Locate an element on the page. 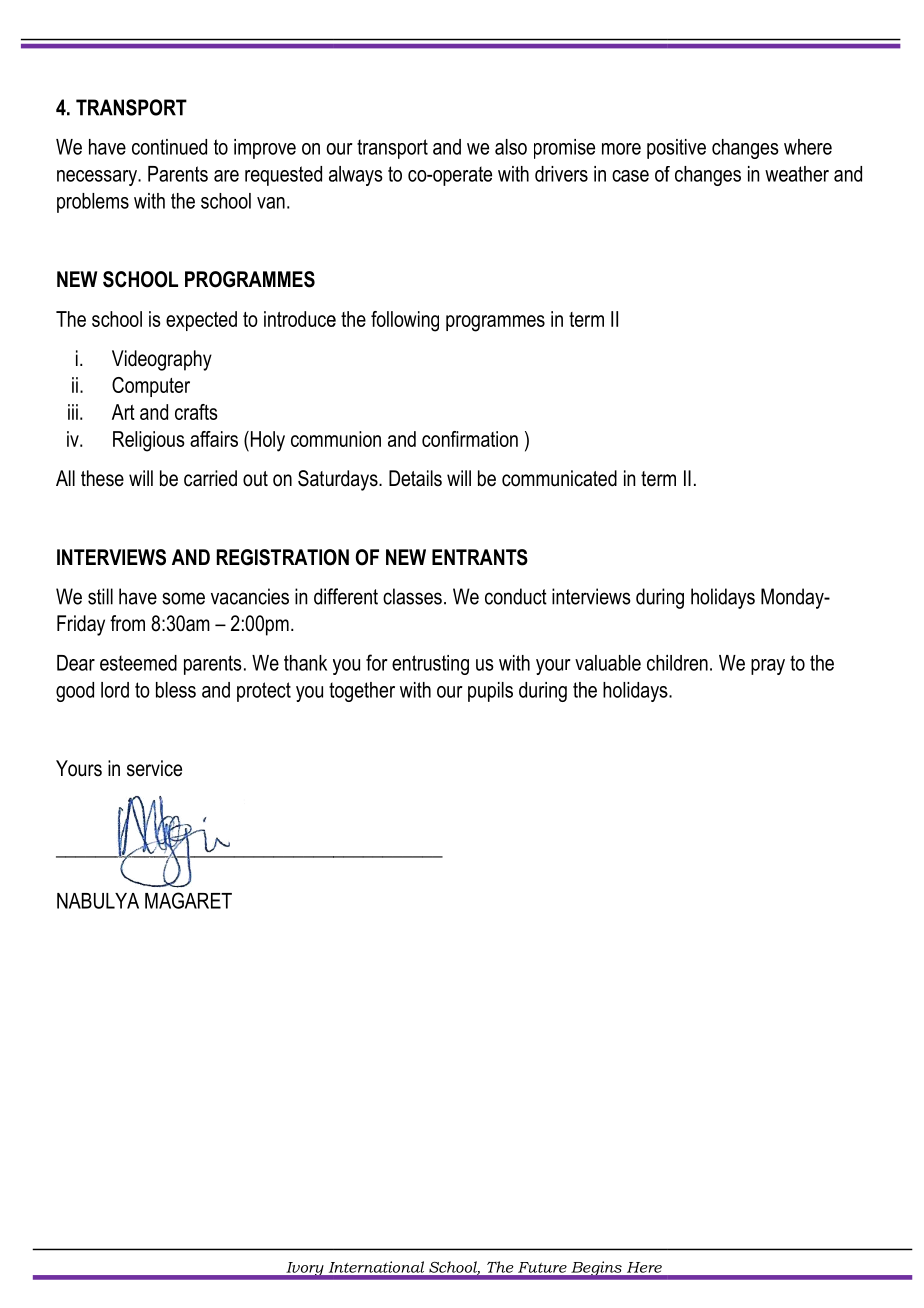 This page has width=924, height=1308. Friday is located at coordinates (81, 625).
